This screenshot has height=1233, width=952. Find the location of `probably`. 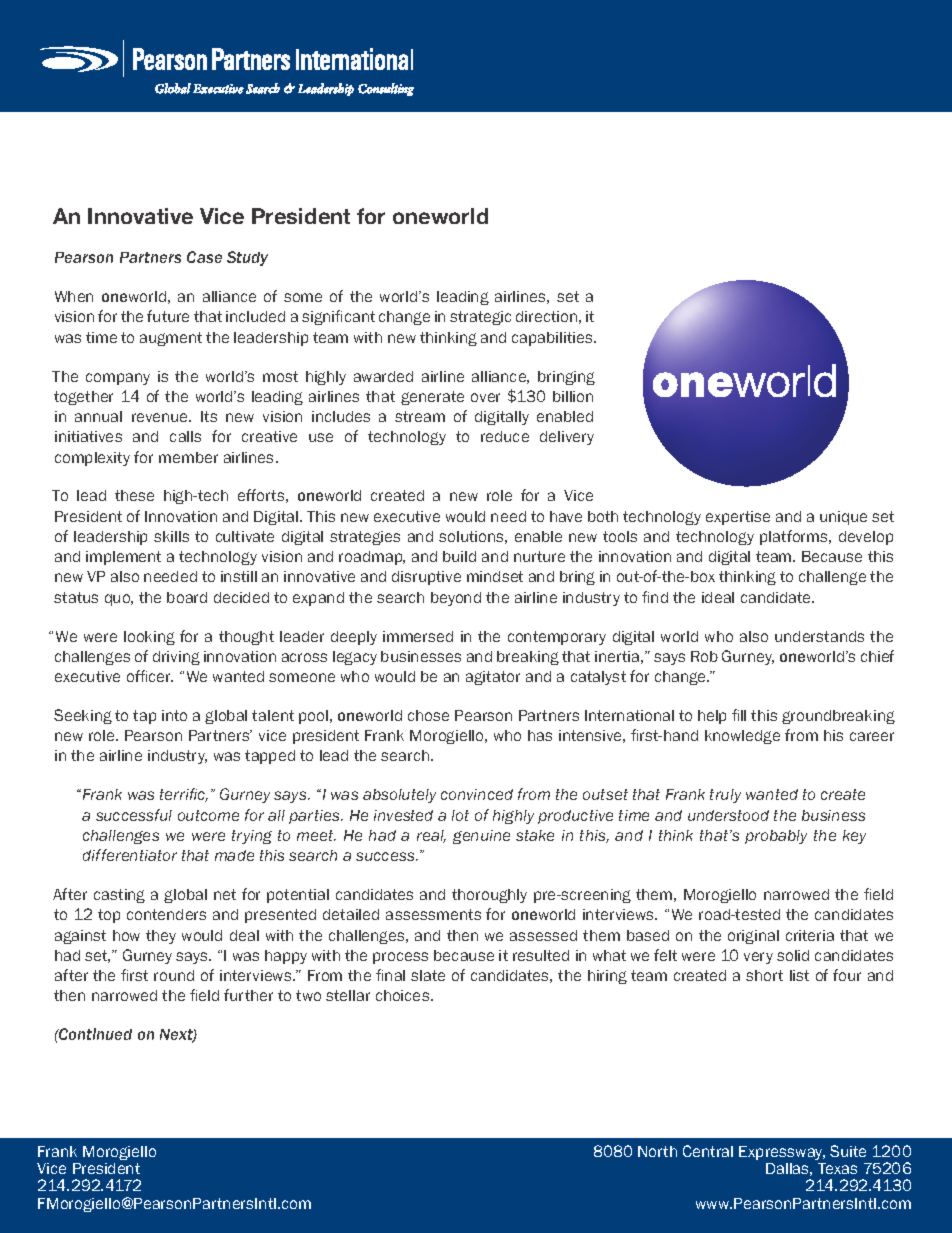

probably is located at coordinates (776, 837).
